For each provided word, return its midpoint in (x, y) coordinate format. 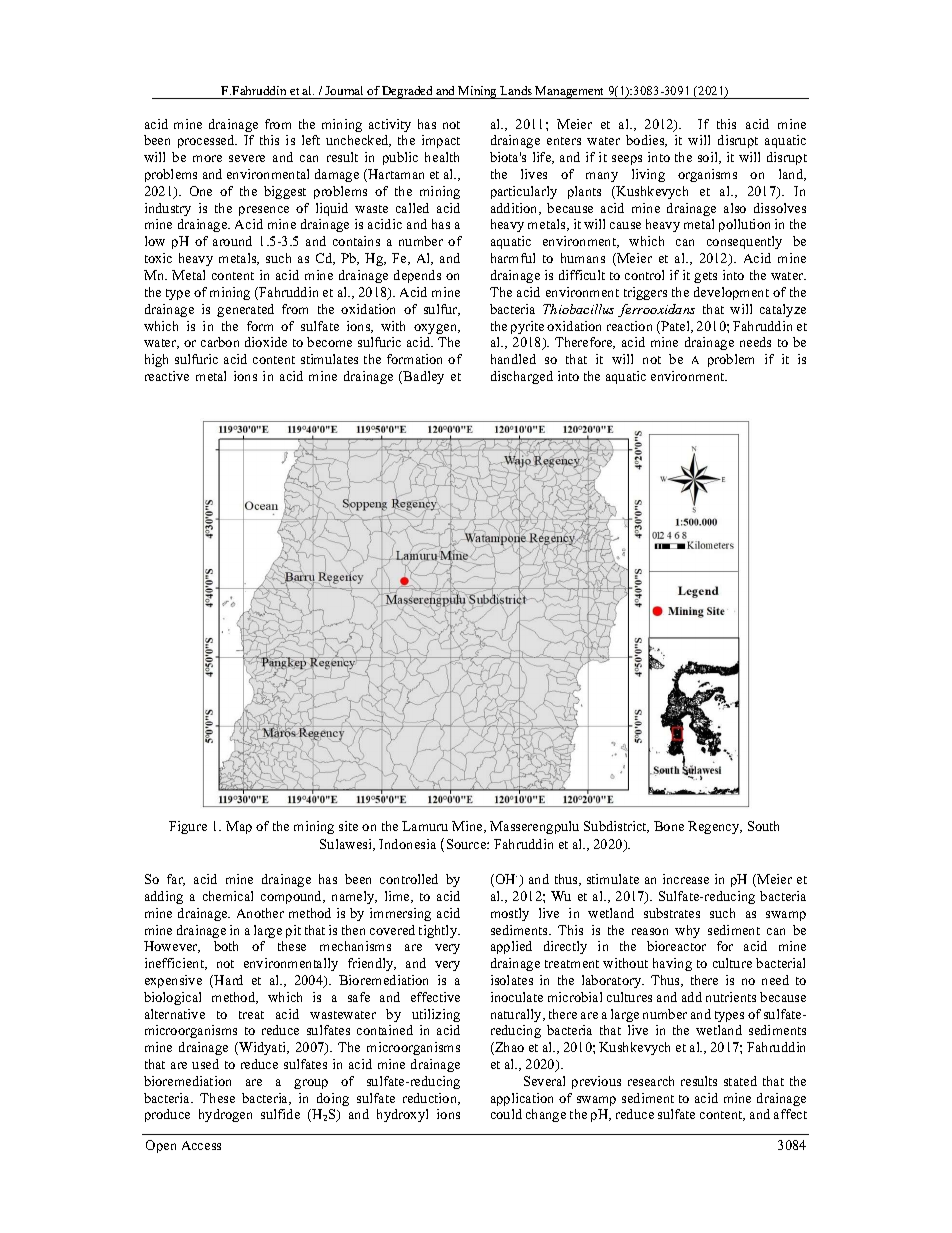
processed (207, 141)
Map (239, 827)
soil (709, 158)
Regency (715, 827)
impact (441, 141)
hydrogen (225, 1115)
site (348, 826)
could (506, 1114)
